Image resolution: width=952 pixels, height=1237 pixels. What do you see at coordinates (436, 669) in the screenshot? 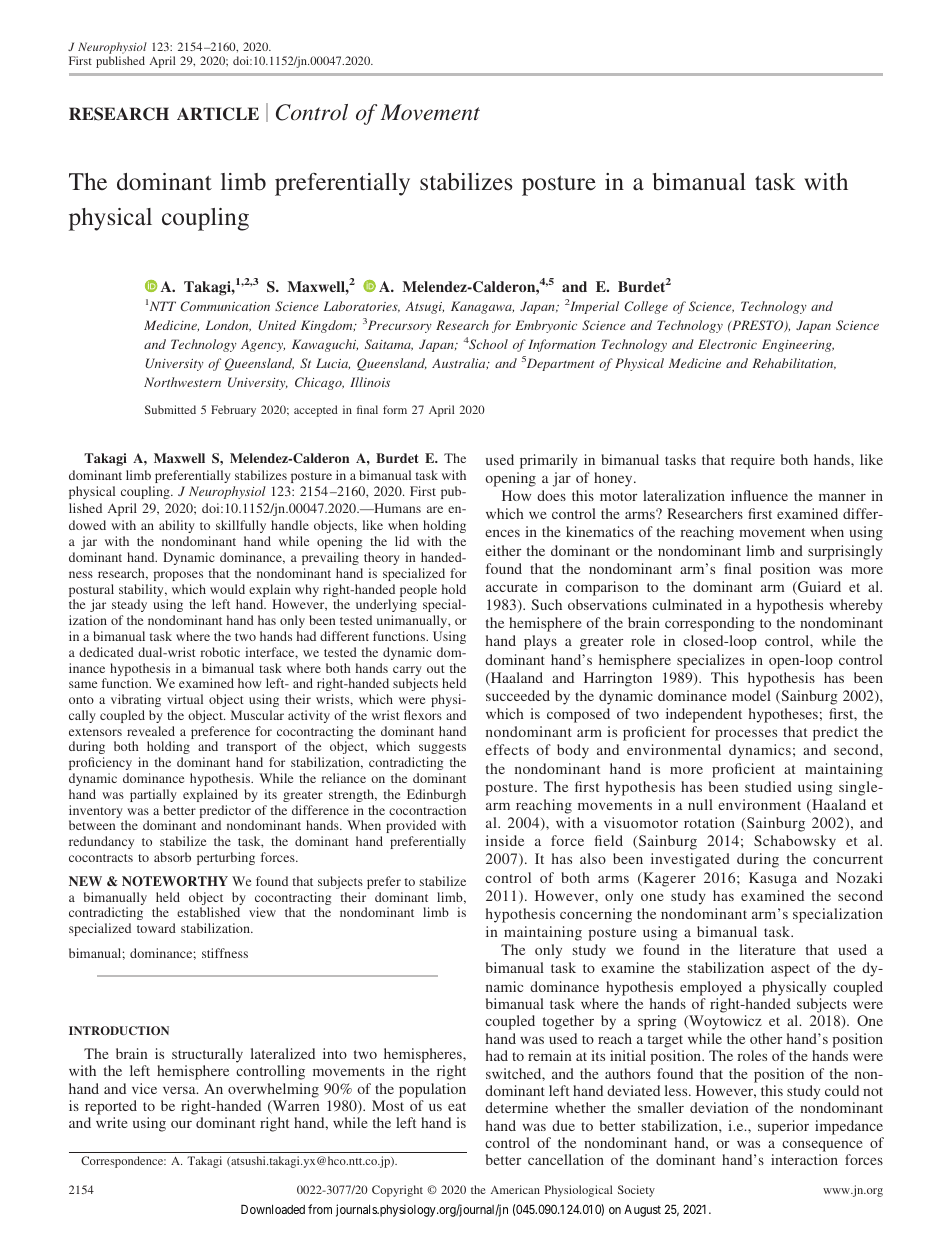
I see `out` at bounding box center [436, 669].
